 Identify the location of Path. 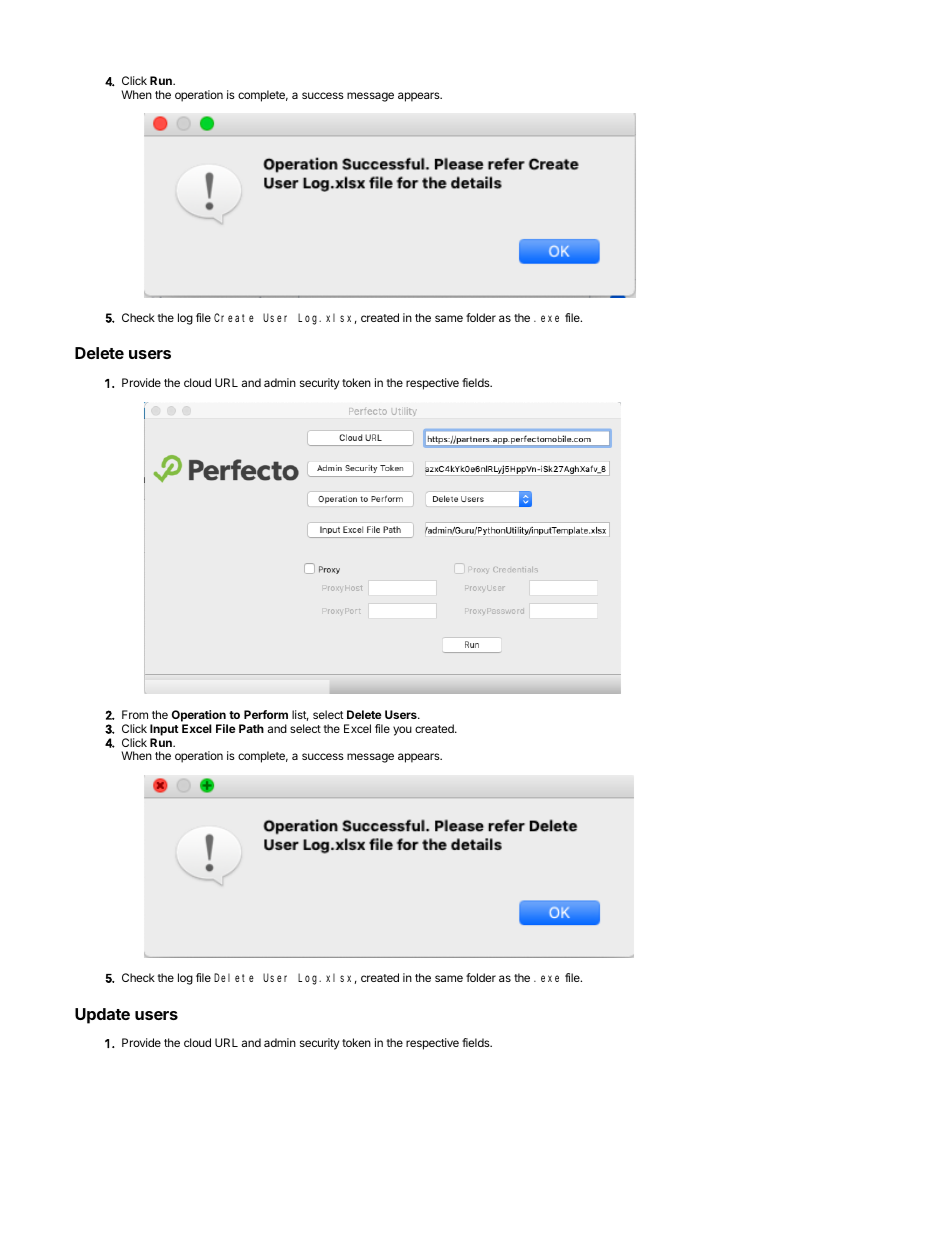
(251, 728).
